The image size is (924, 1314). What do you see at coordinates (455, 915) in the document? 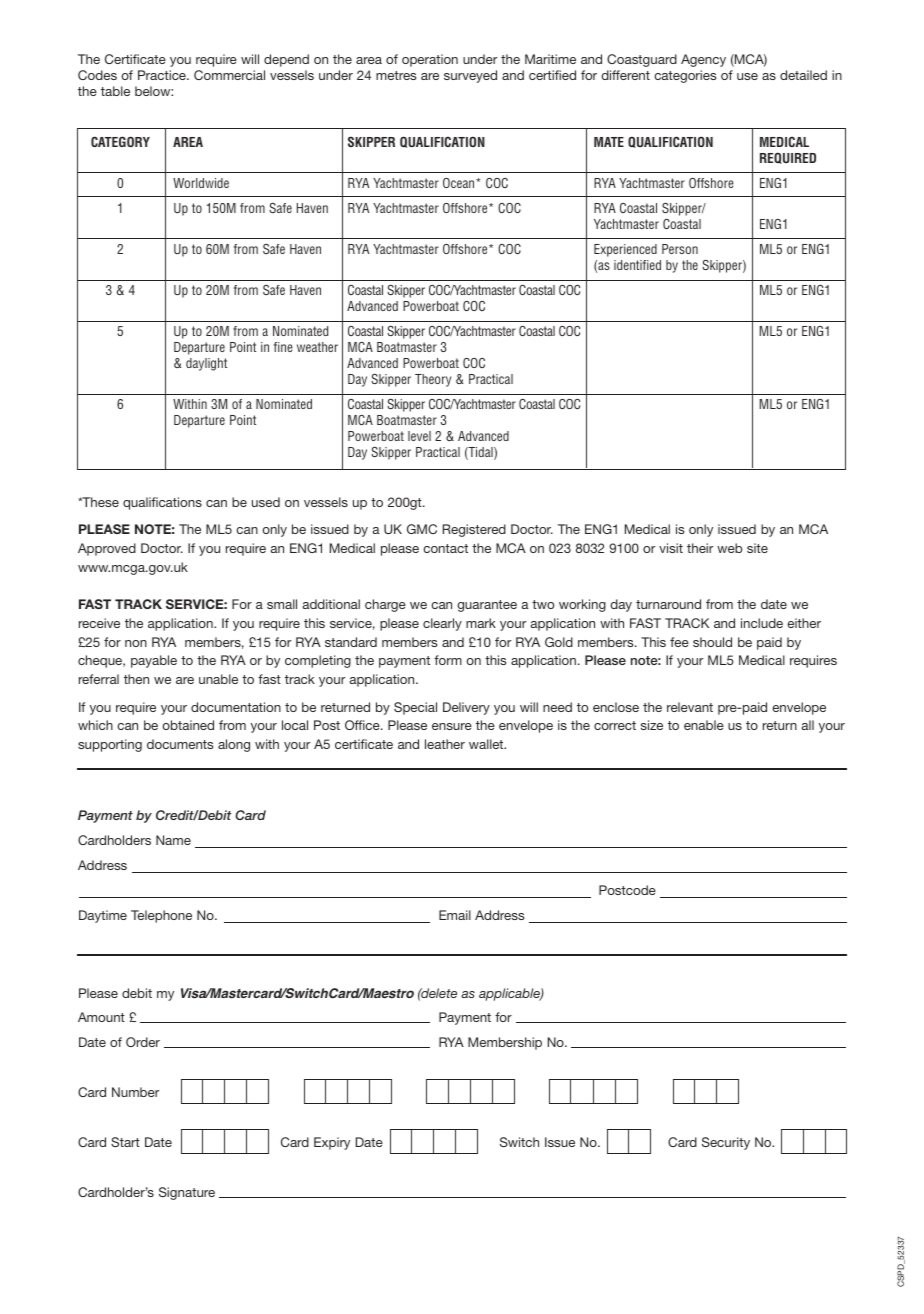
I see `Email` at bounding box center [455, 915].
